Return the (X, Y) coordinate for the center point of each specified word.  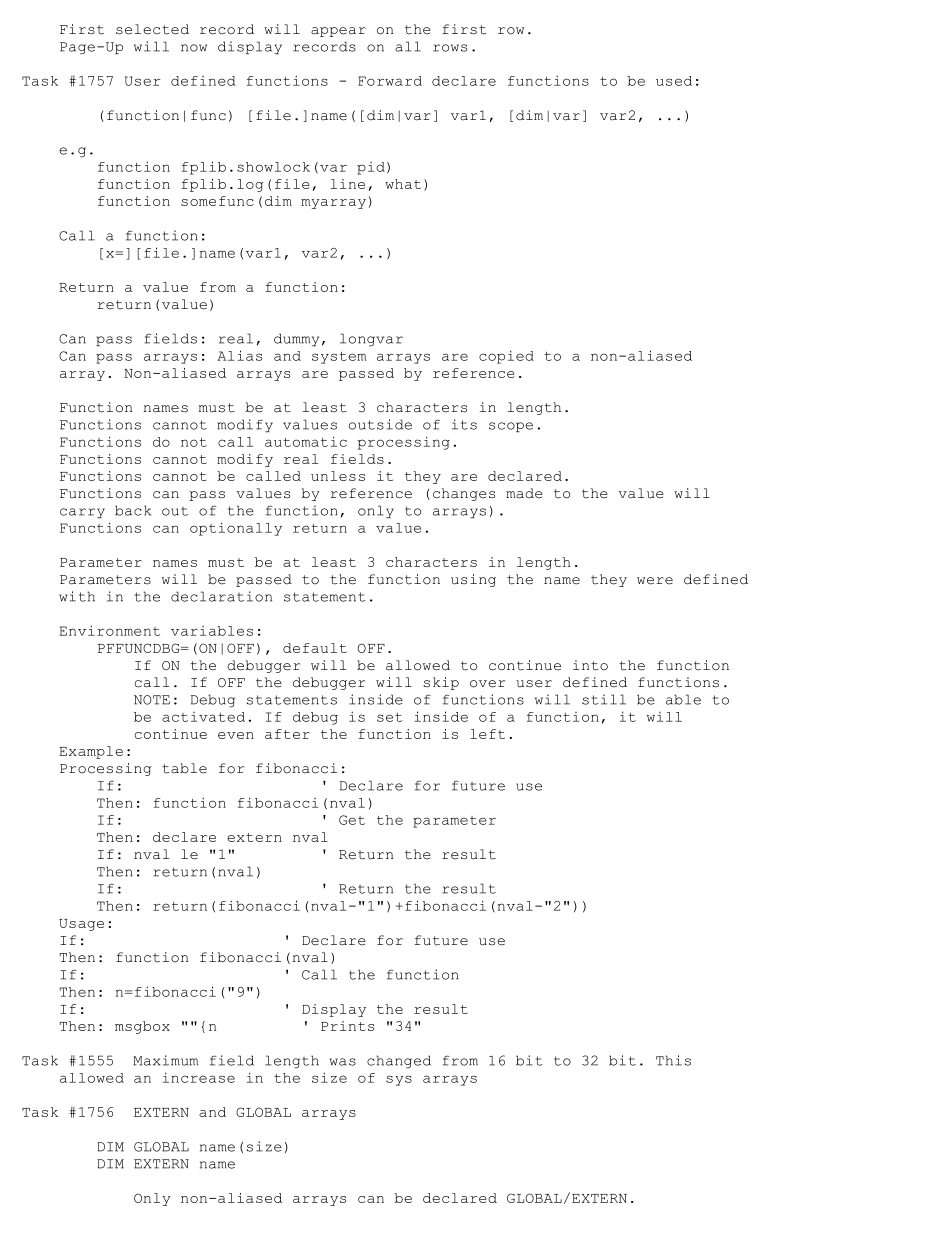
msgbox (142, 1027)
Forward (390, 81)
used (674, 81)
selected (152, 29)
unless (338, 476)
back (133, 510)
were (655, 581)
